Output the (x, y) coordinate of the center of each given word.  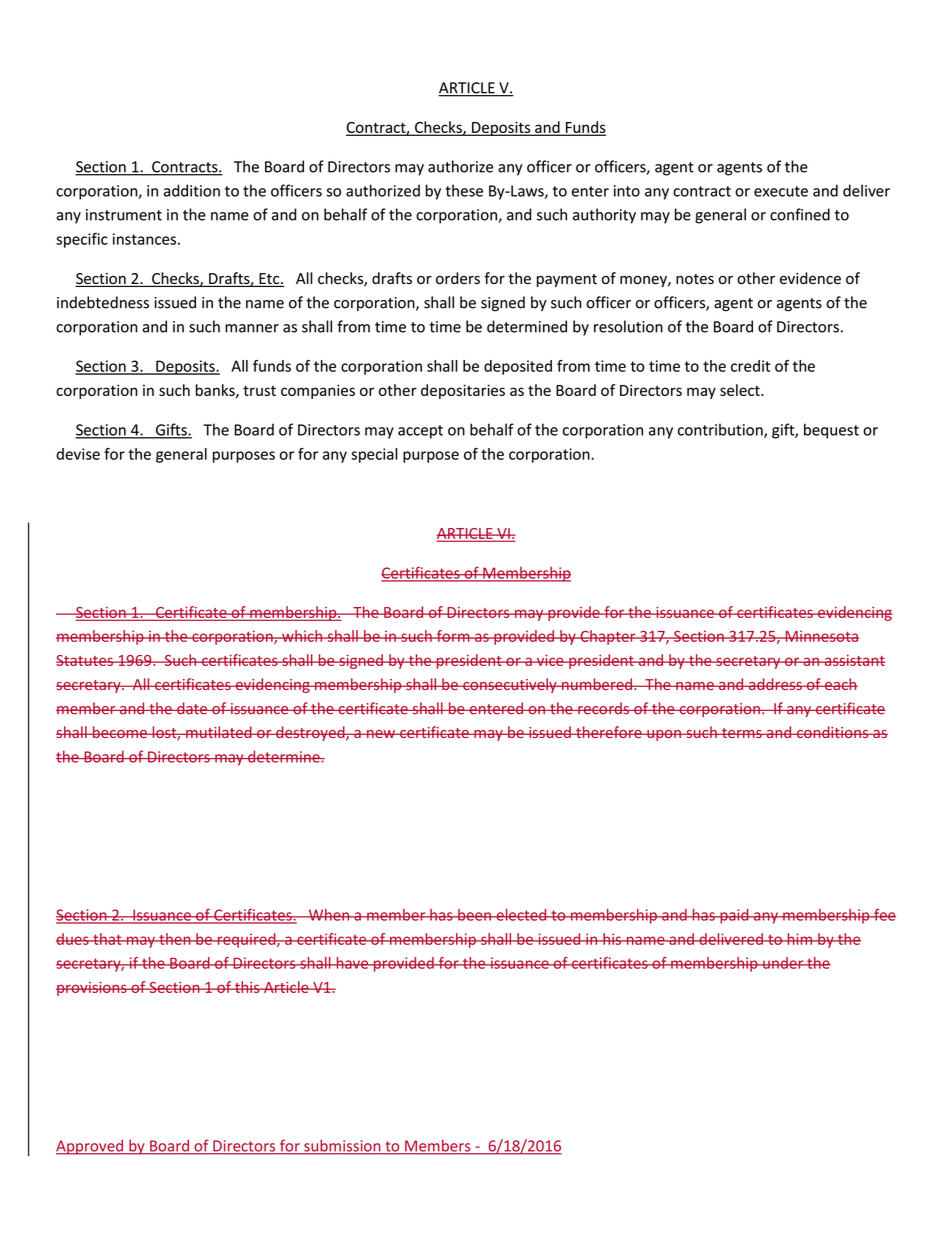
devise (78, 454)
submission (342, 1146)
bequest (831, 431)
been (474, 915)
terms (742, 733)
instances (144, 239)
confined (800, 214)
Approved (91, 1147)
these (464, 190)
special (374, 455)
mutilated (219, 732)
